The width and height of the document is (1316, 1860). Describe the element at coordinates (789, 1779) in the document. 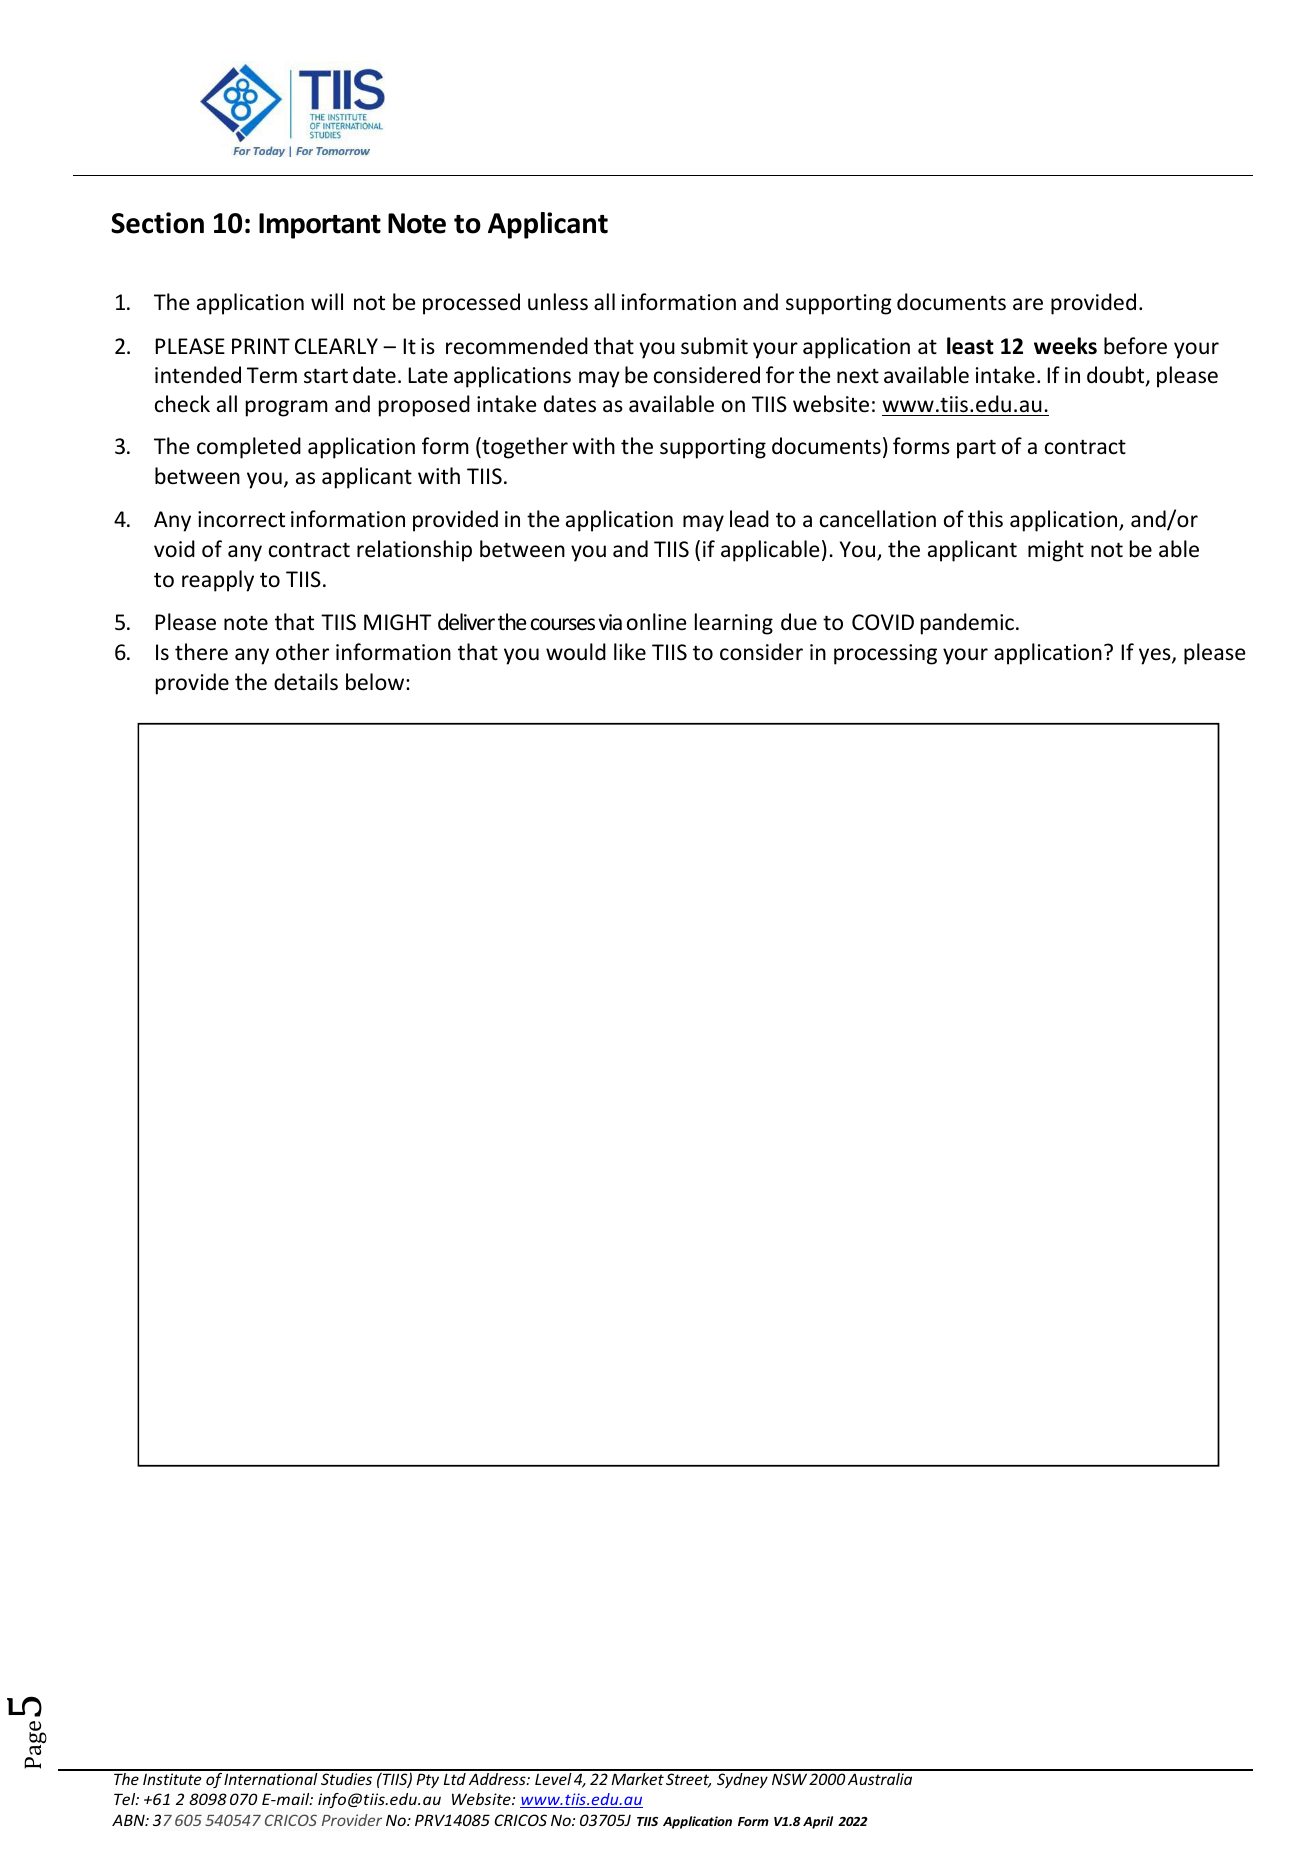

I see `NSW` at that location.
